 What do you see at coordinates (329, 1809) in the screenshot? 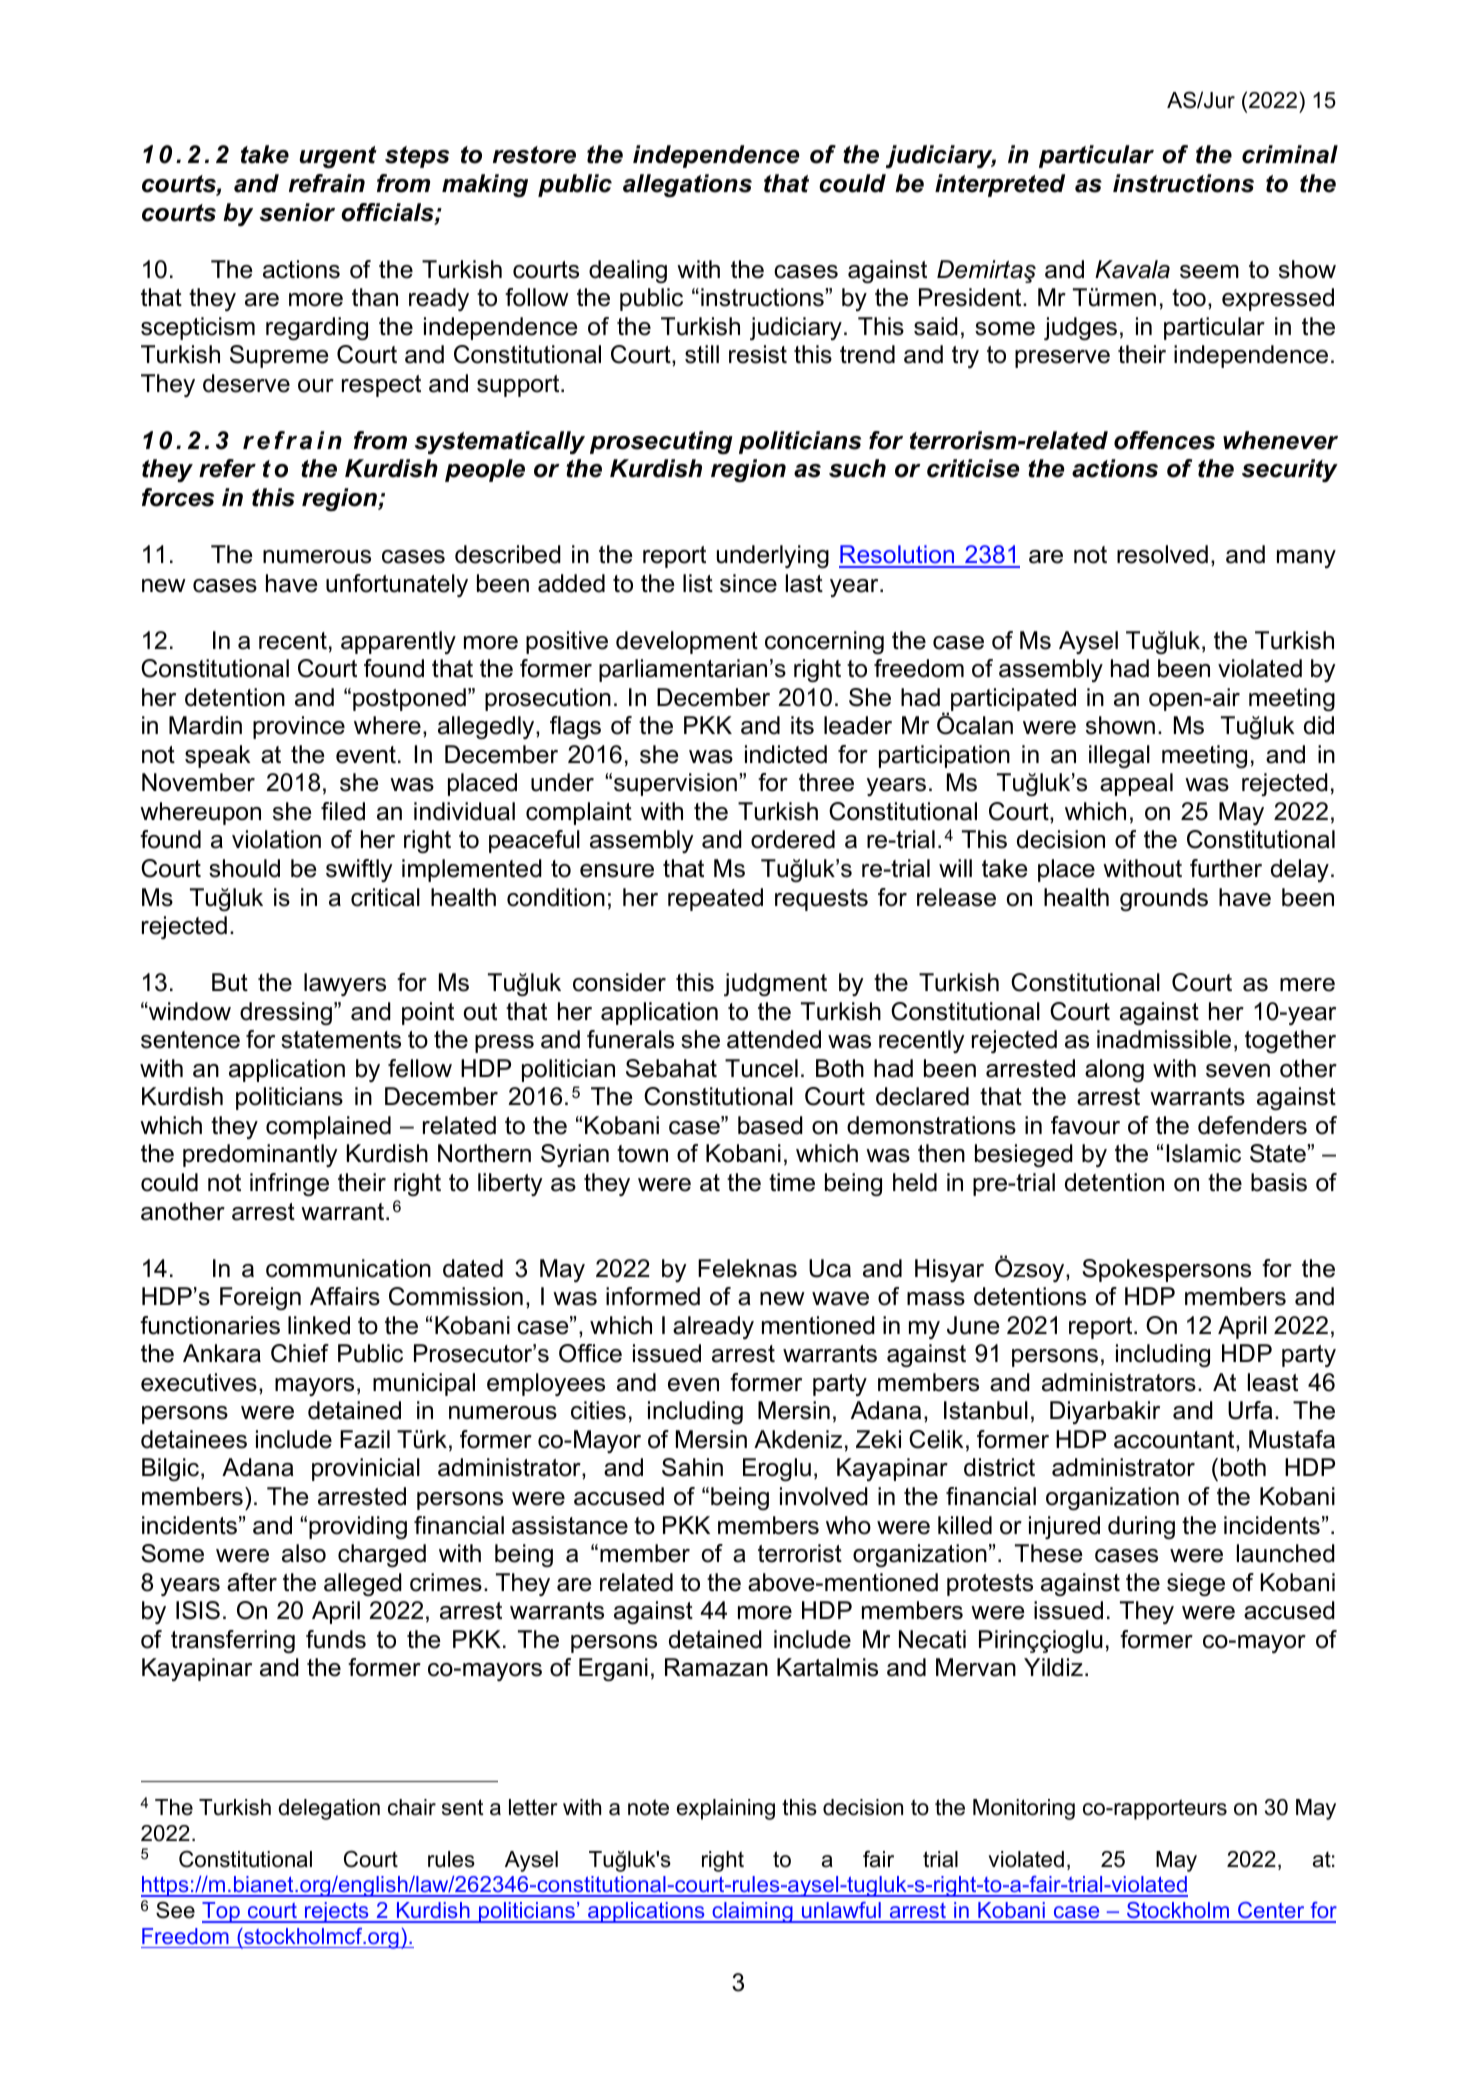
I see `delegation` at bounding box center [329, 1809].
